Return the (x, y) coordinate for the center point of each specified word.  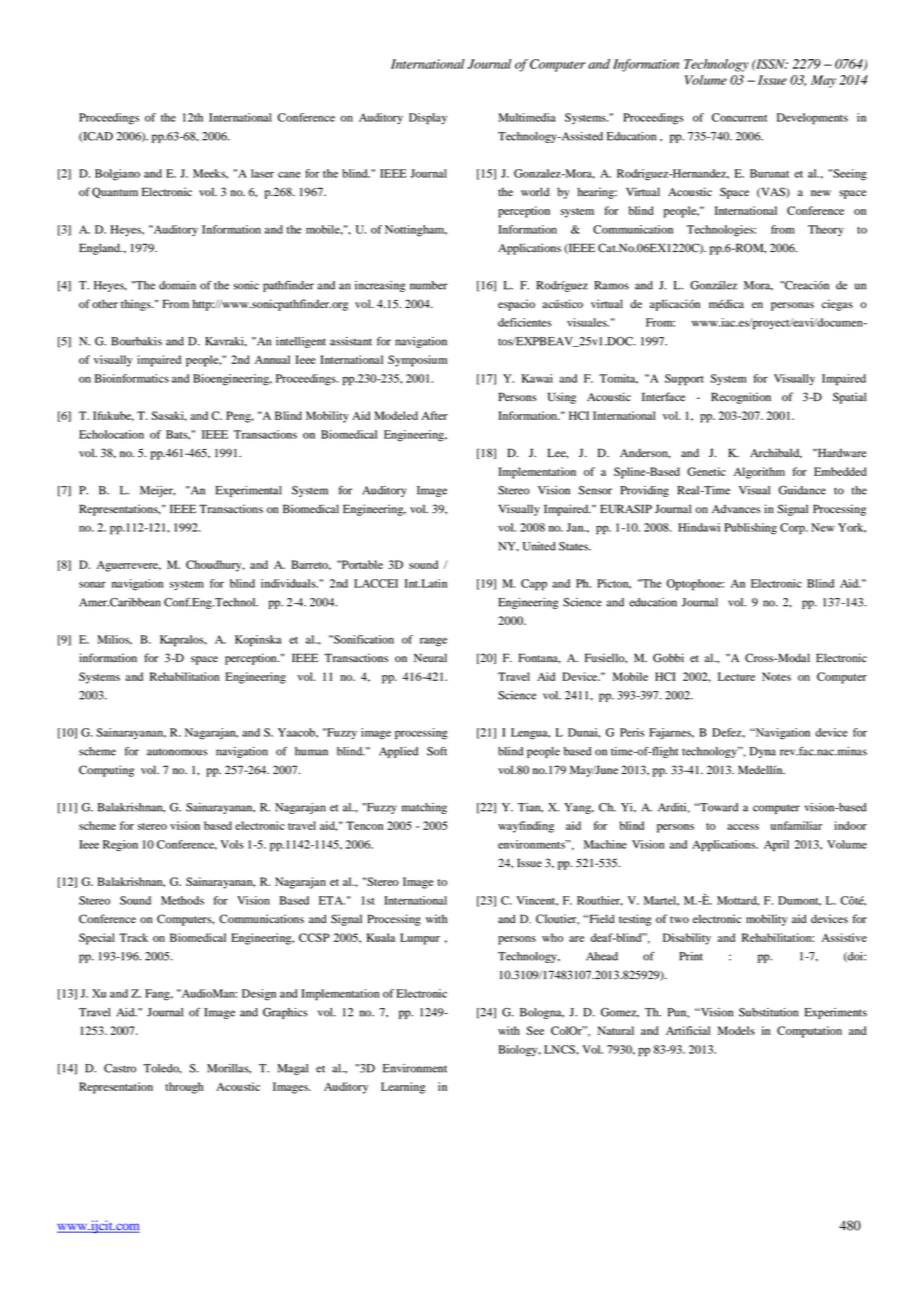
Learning (403, 1088)
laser (262, 173)
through (184, 1088)
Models (736, 1030)
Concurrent (739, 117)
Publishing (750, 529)
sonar (92, 584)
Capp (534, 585)
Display (428, 119)
